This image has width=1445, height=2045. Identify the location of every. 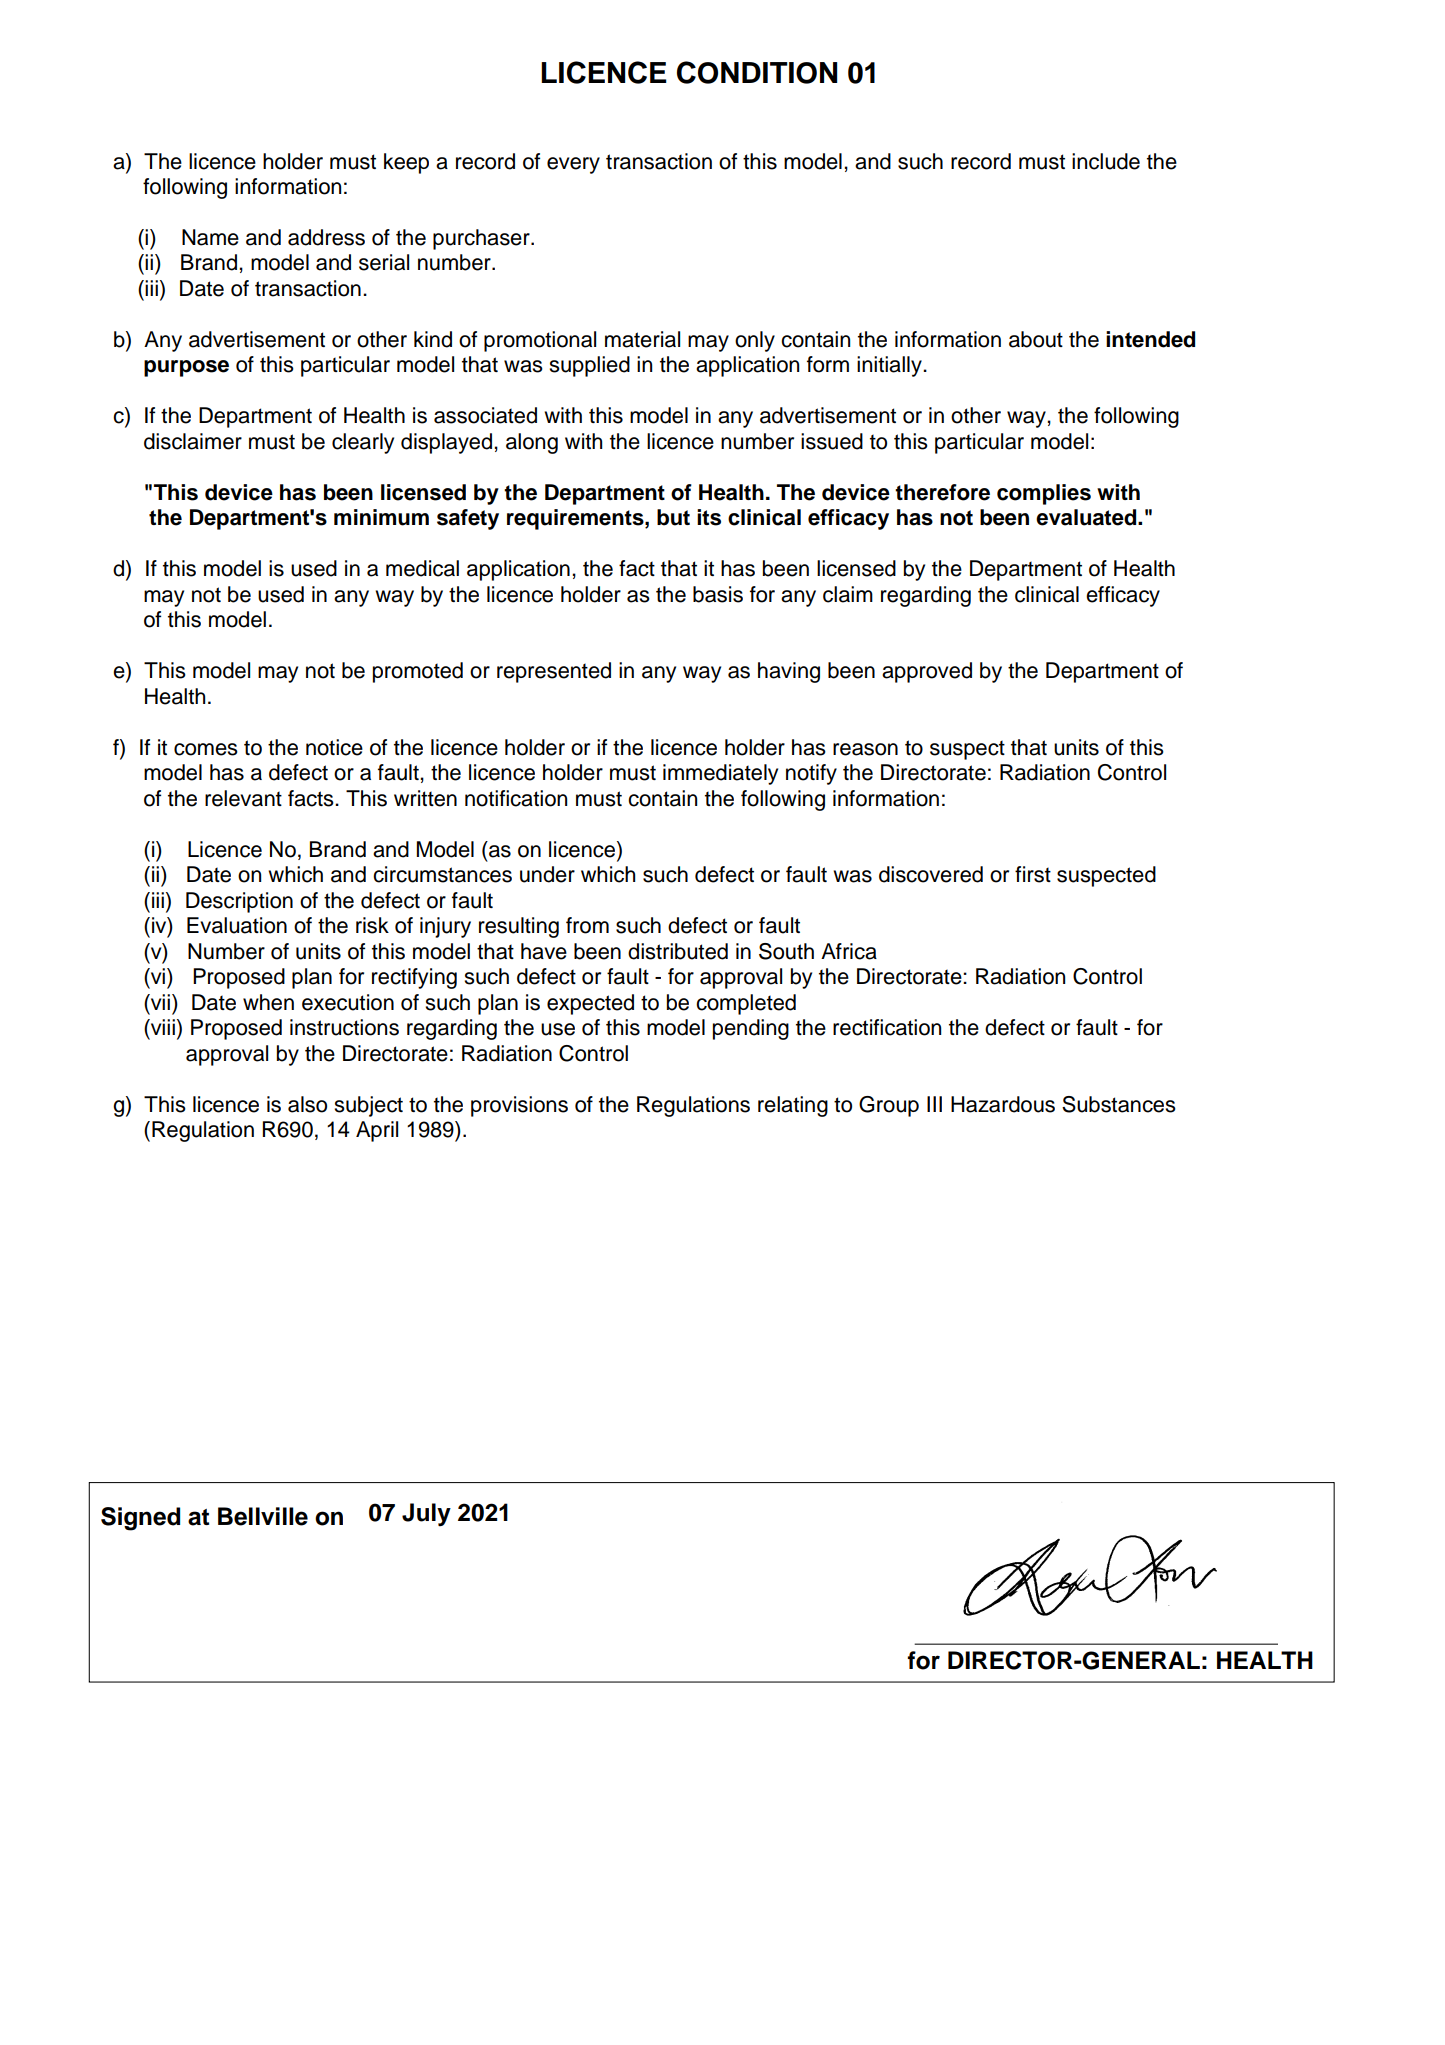
(573, 165).
